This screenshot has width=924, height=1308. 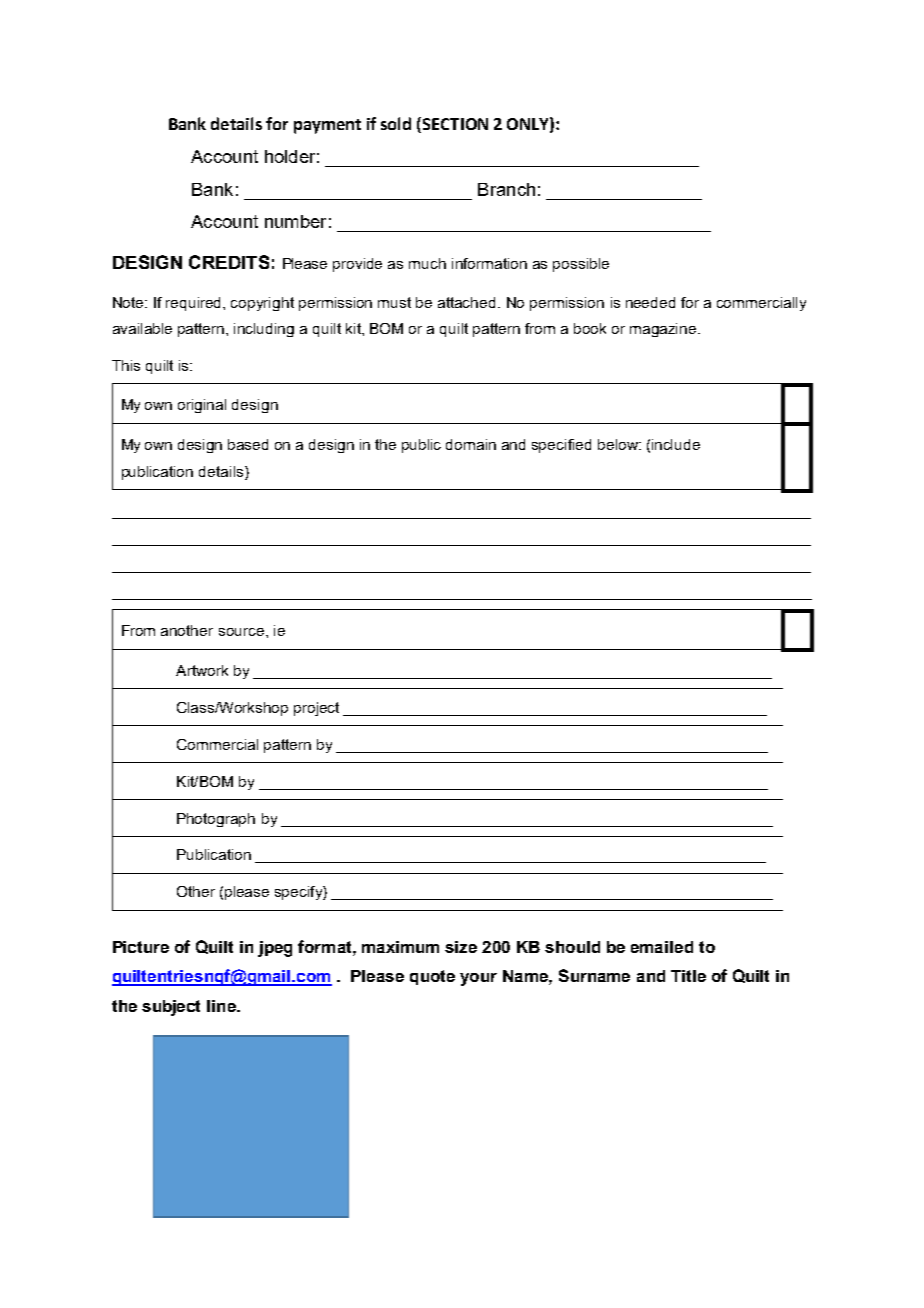 What do you see at coordinates (316, 709) in the screenshot?
I see `project` at bounding box center [316, 709].
